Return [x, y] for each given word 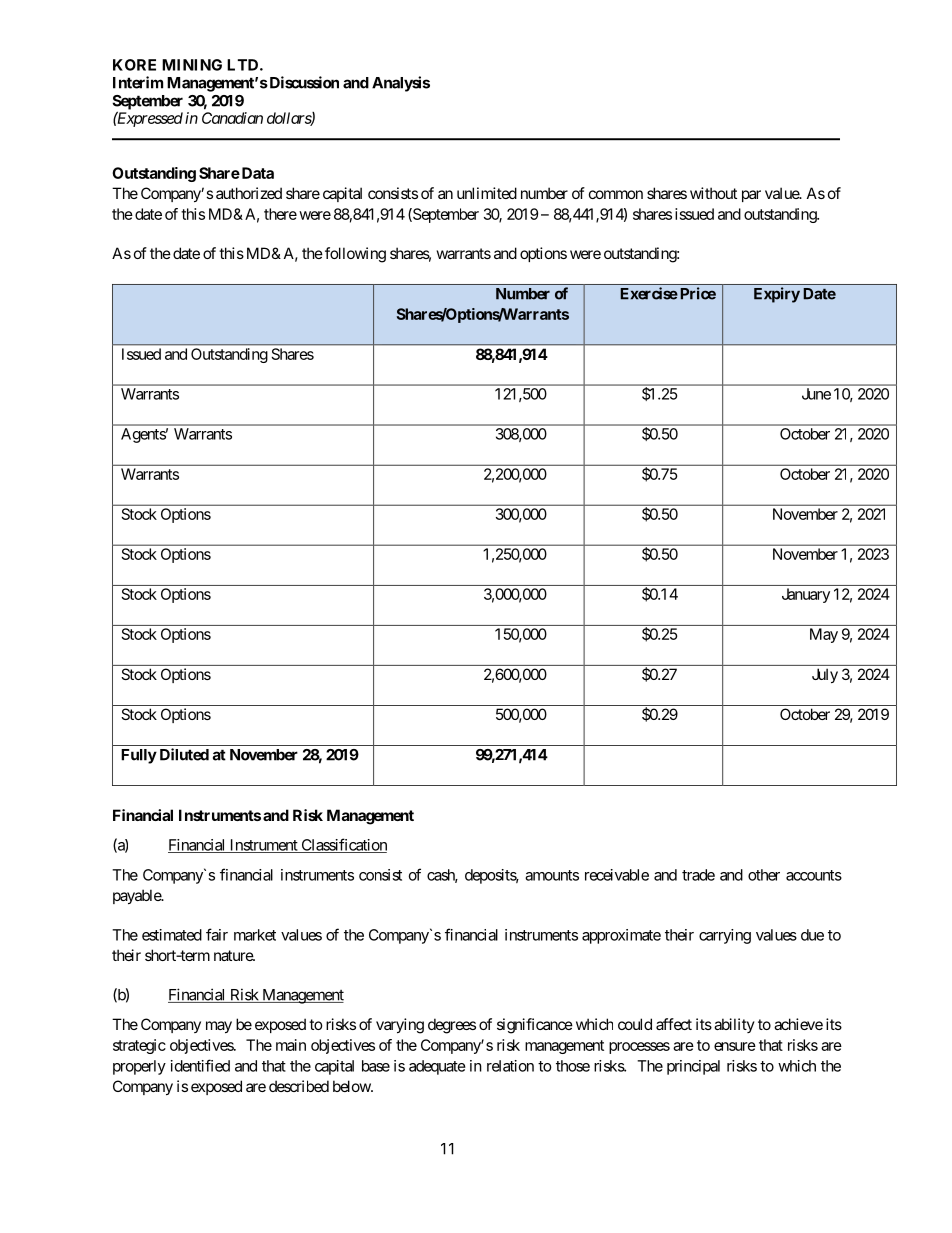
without [713, 193]
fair [217, 934]
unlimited [487, 193]
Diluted [184, 754]
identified [200, 1065]
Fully [139, 756]
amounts [552, 875]
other [764, 875]
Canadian [232, 118]
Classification [343, 845]
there [280, 214]
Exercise [649, 293]
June [816, 394]
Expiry [777, 295]
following [355, 255]
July [825, 675]
